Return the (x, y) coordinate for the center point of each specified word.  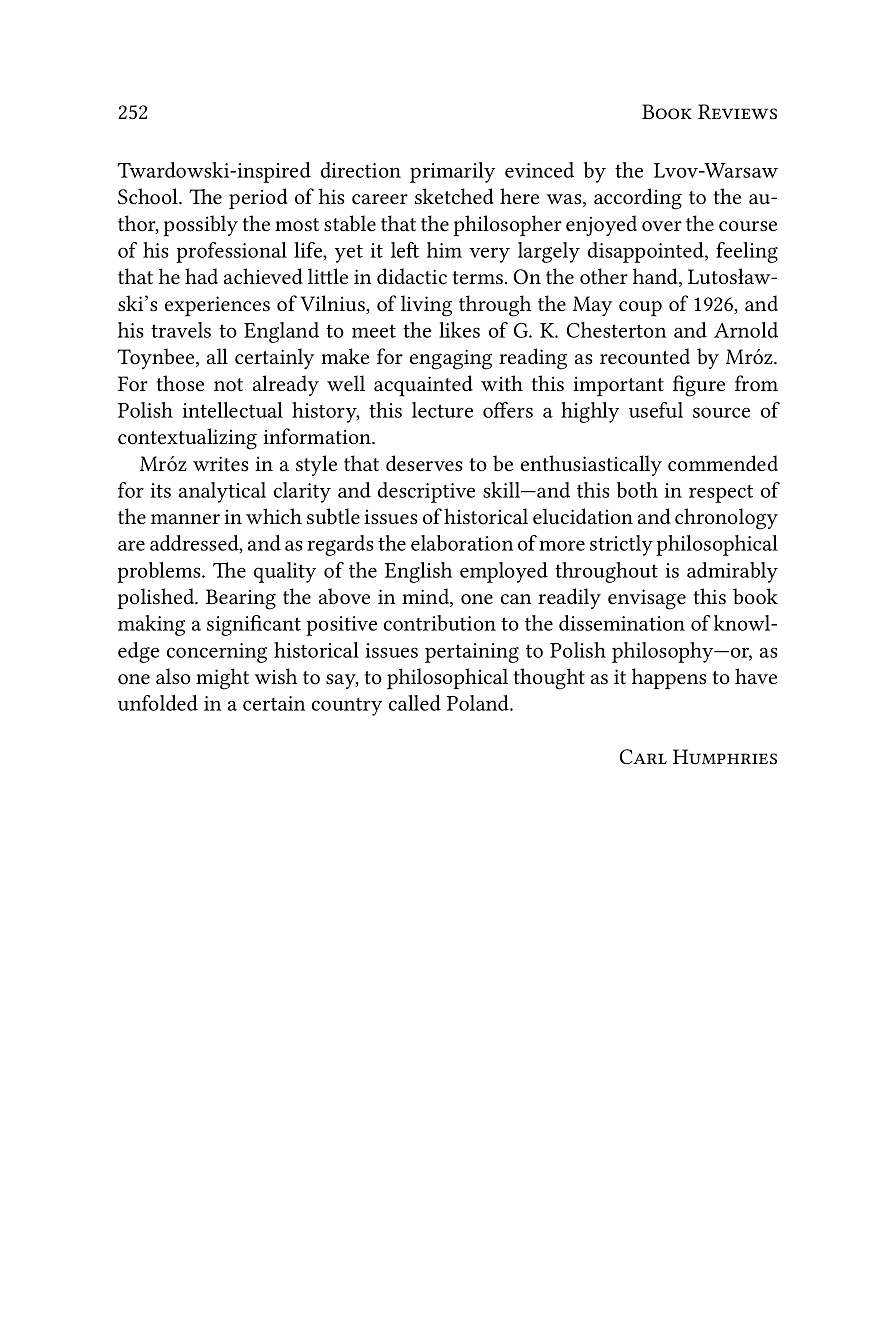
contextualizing (187, 439)
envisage (647, 599)
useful (656, 410)
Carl (643, 756)
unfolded (158, 703)
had (201, 276)
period (258, 198)
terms (478, 277)
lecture (442, 410)
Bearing (241, 599)
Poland (479, 703)
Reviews (737, 112)
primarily (452, 172)
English (418, 572)
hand (656, 277)
